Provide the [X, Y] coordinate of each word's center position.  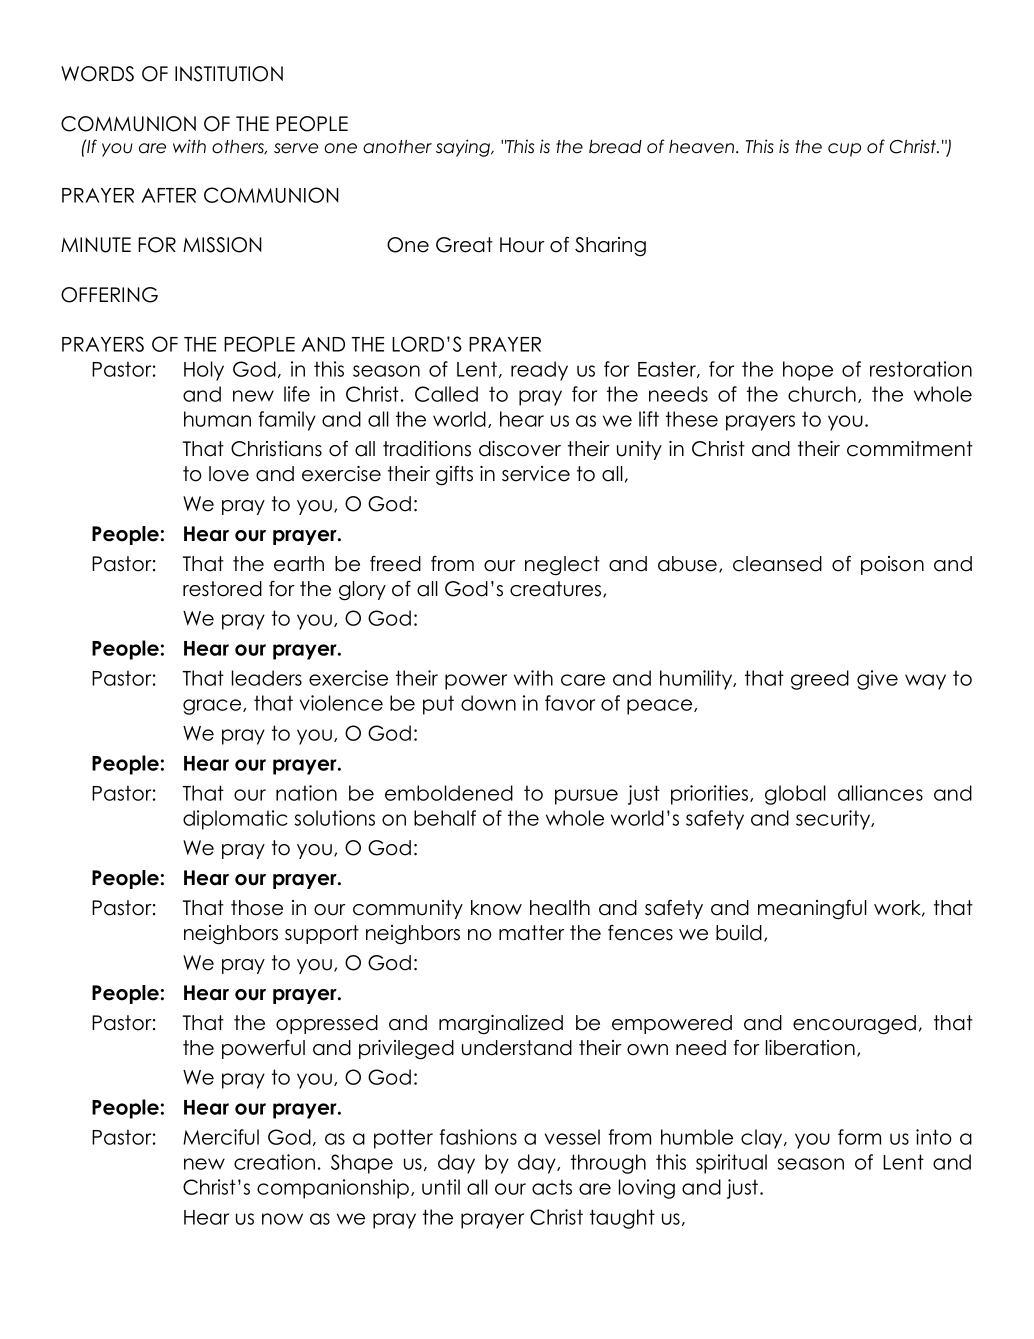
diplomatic [235, 820]
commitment [910, 449]
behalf [445, 818]
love [229, 474]
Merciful [221, 1137]
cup [844, 150]
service [536, 474]
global [795, 795]
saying [464, 148]
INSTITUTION [229, 74]
